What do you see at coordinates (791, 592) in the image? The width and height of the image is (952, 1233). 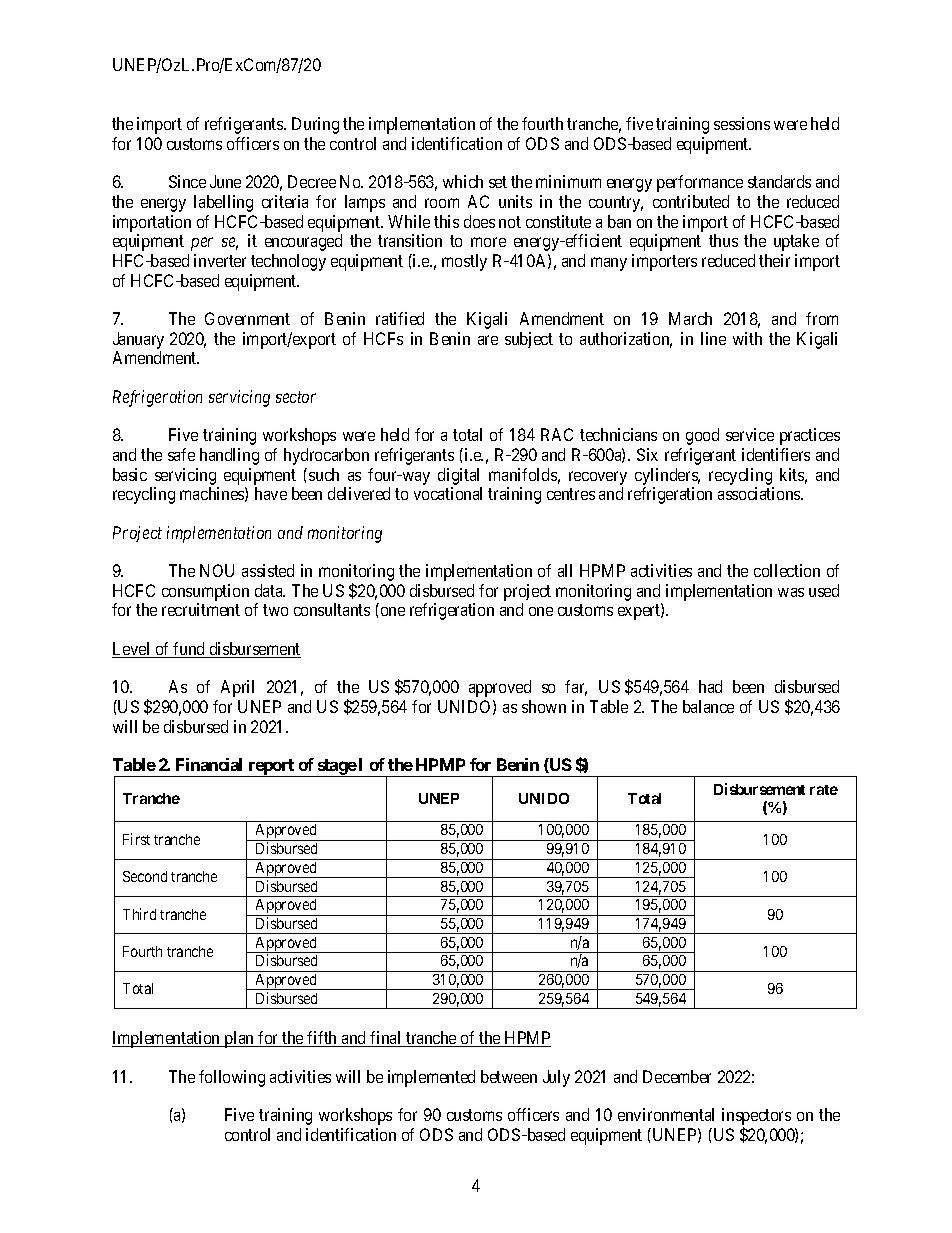 I see `was` at bounding box center [791, 592].
